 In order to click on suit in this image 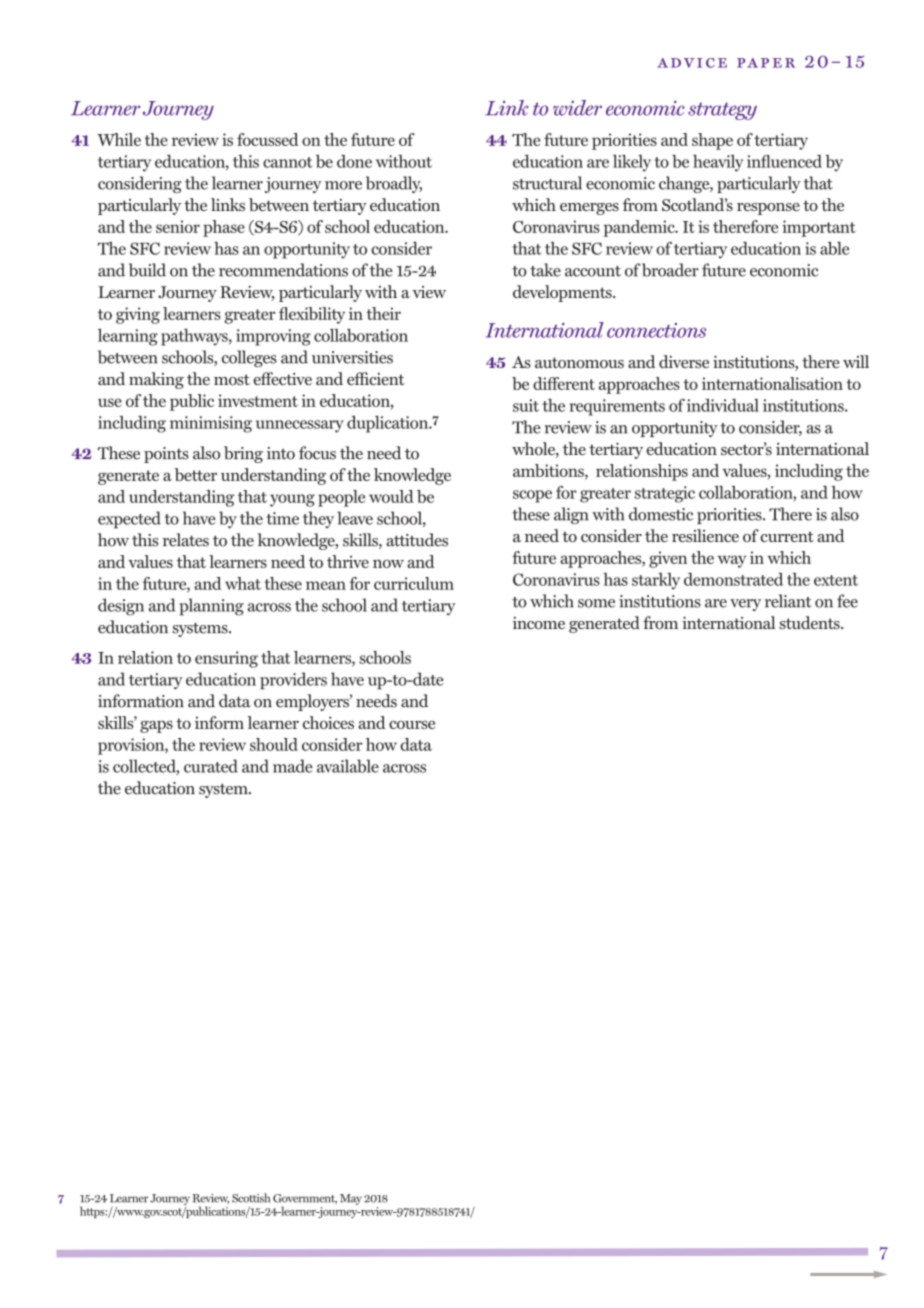, I will do `click(526, 405)`.
